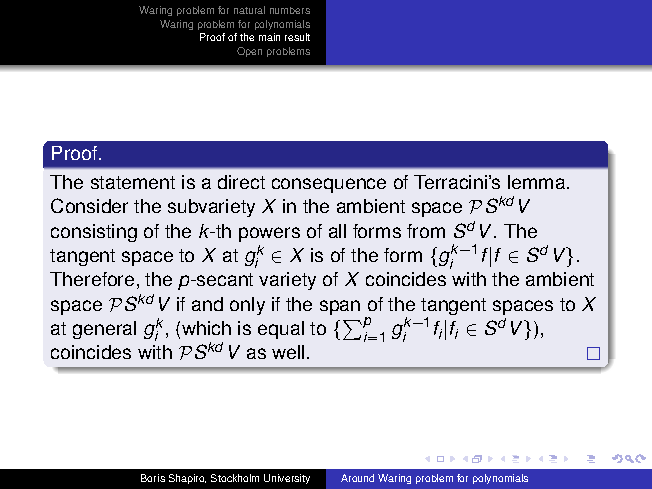 This image has height=489, width=652. What do you see at coordinates (249, 10) in the image?
I see `natural` at bounding box center [249, 10].
